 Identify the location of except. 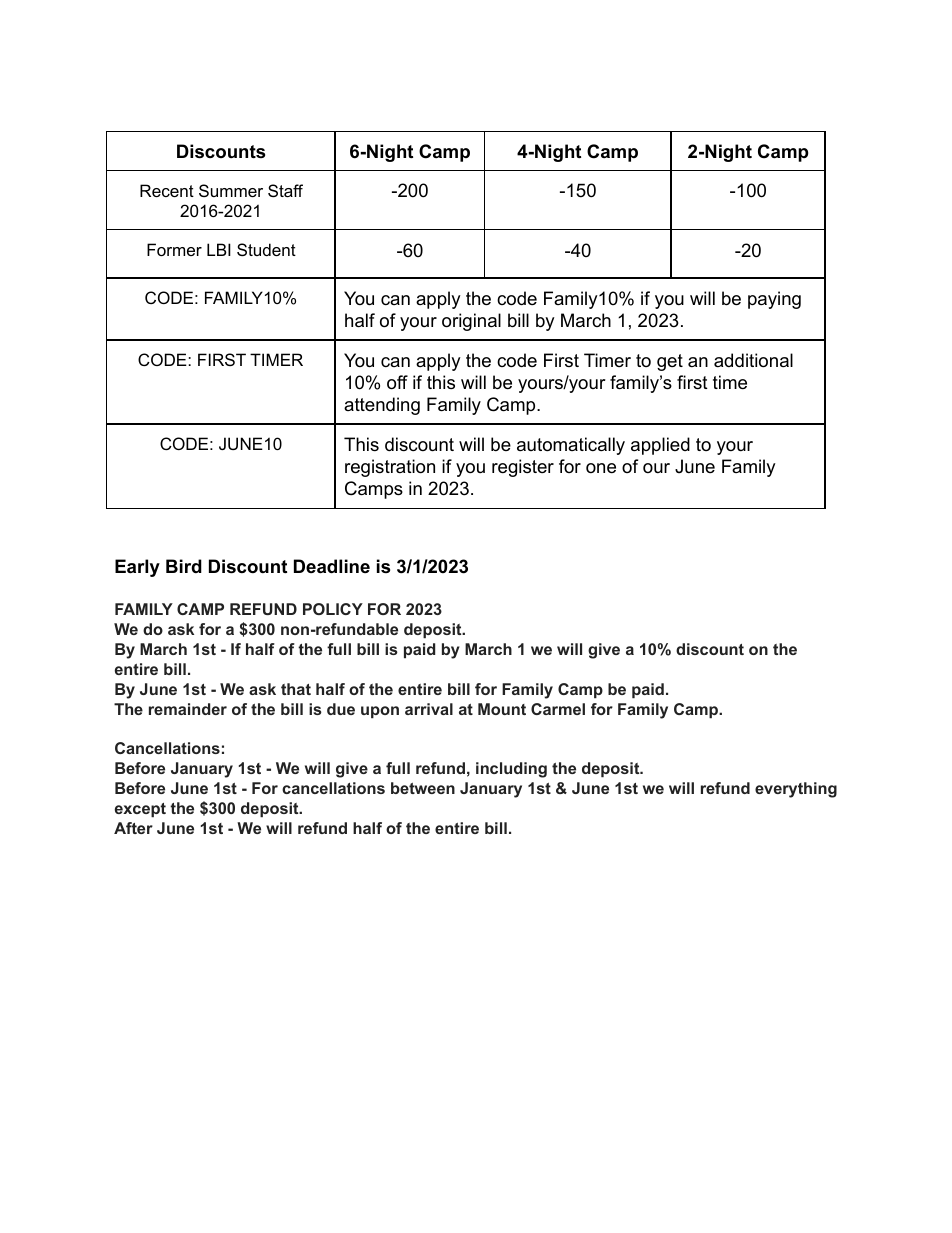
(140, 810).
